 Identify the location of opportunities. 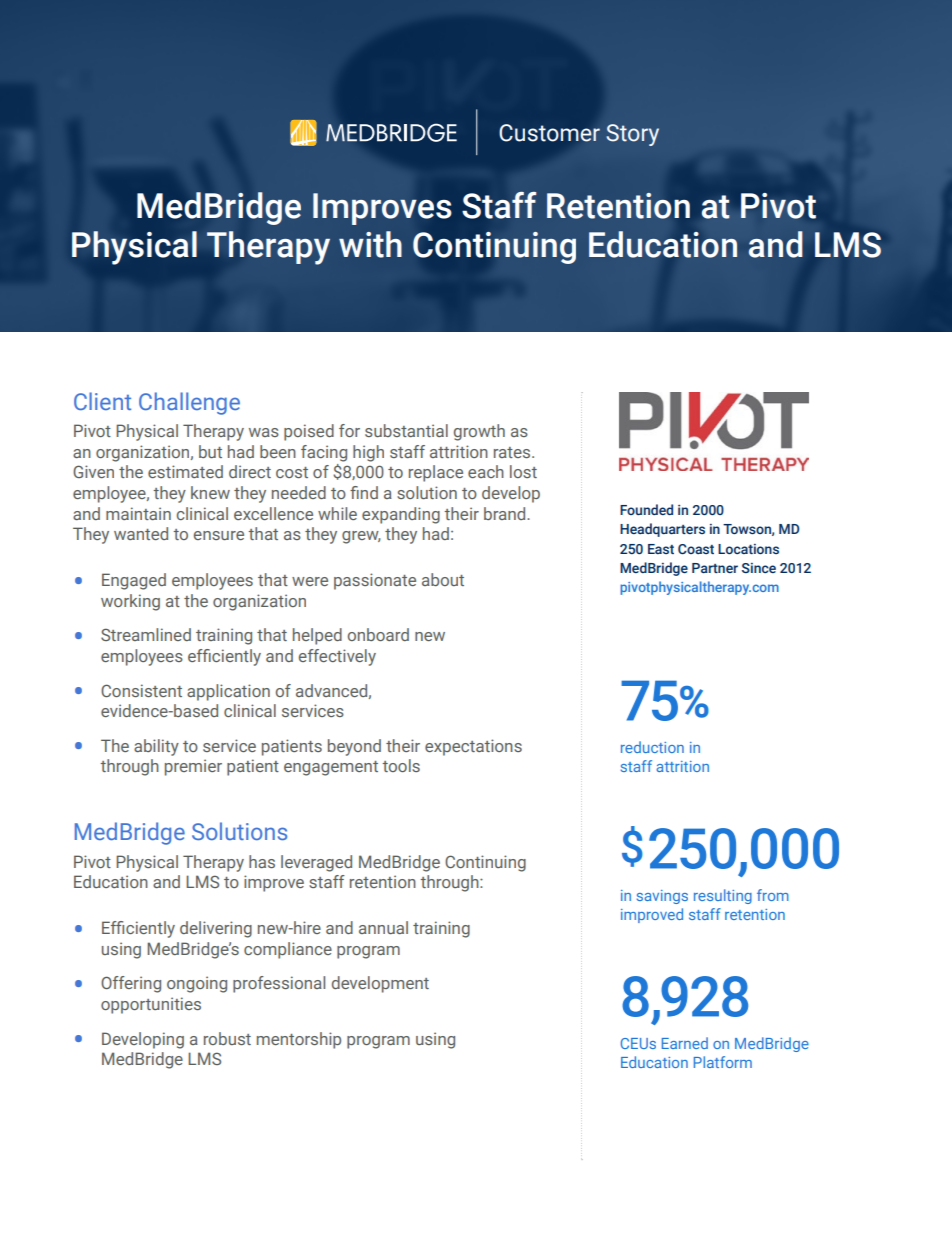
(151, 1005).
